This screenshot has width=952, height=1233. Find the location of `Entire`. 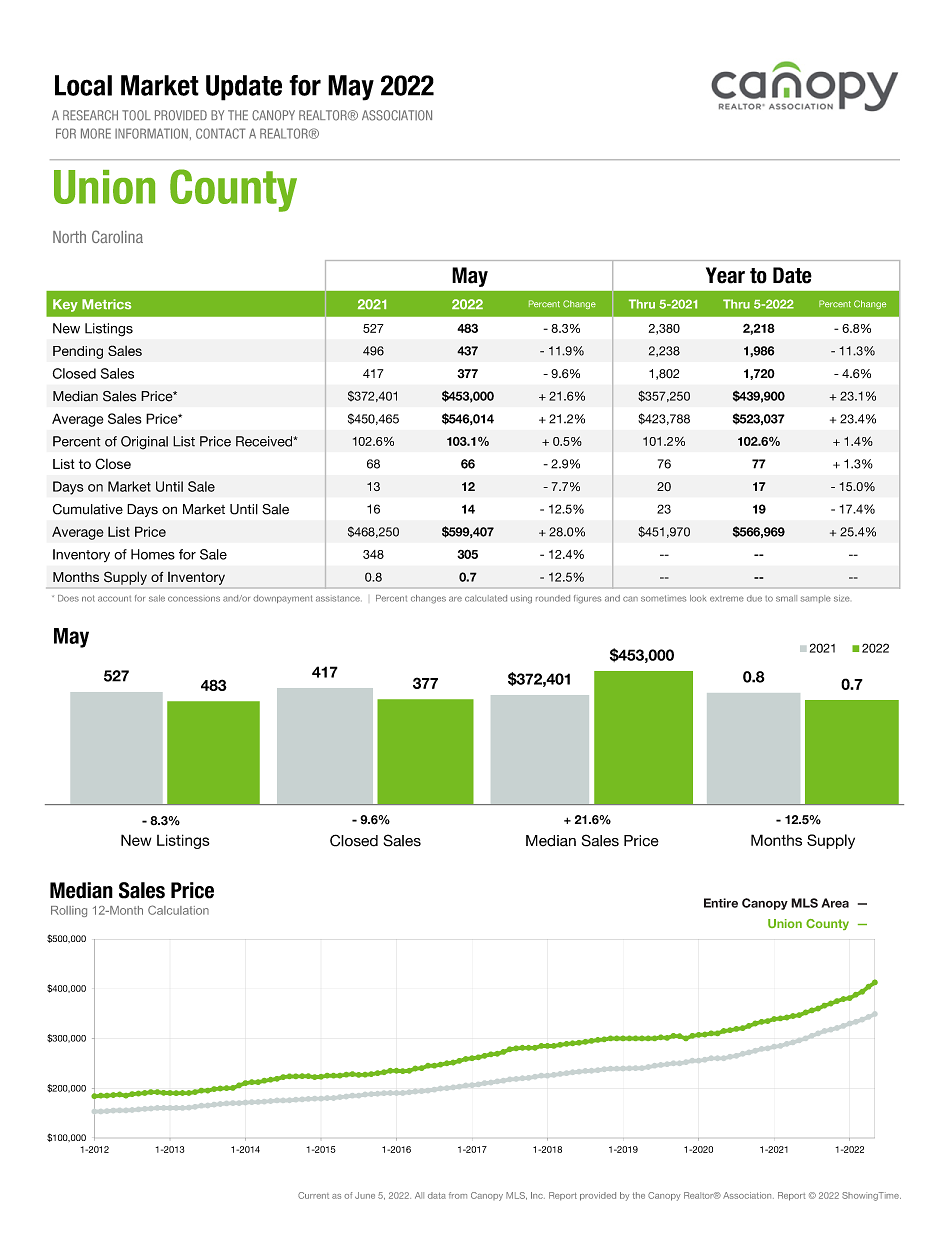

Entire is located at coordinates (721, 903).
